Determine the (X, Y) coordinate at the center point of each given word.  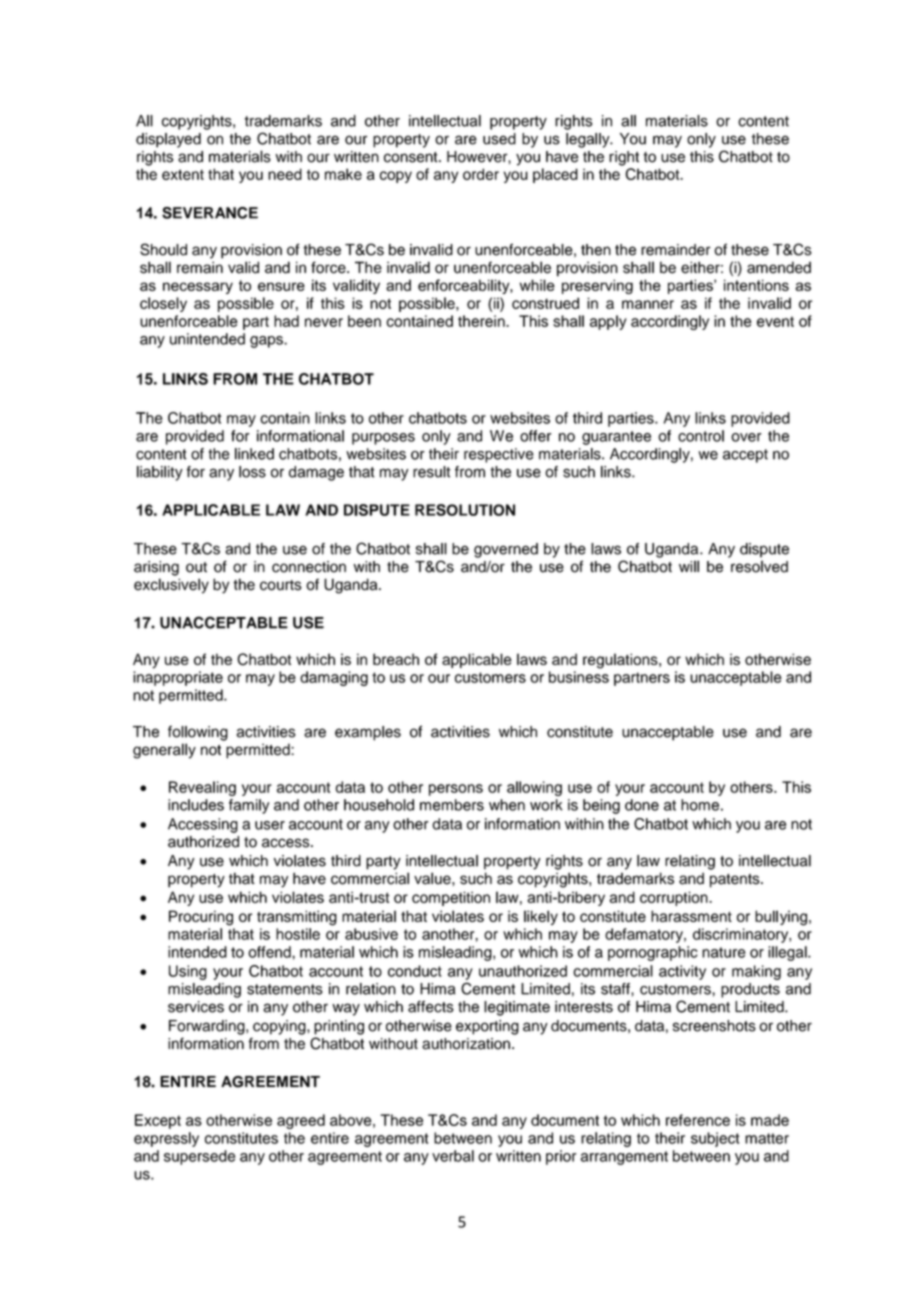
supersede (199, 1157)
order (481, 174)
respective (499, 455)
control (701, 436)
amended (779, 267)
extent (183, 174)
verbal (453, 1156)
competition (451, 898)
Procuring (201, 918)
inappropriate (178, 678)
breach (396, 659)
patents (736, 881)
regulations (621, 661)
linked (254, 454)
